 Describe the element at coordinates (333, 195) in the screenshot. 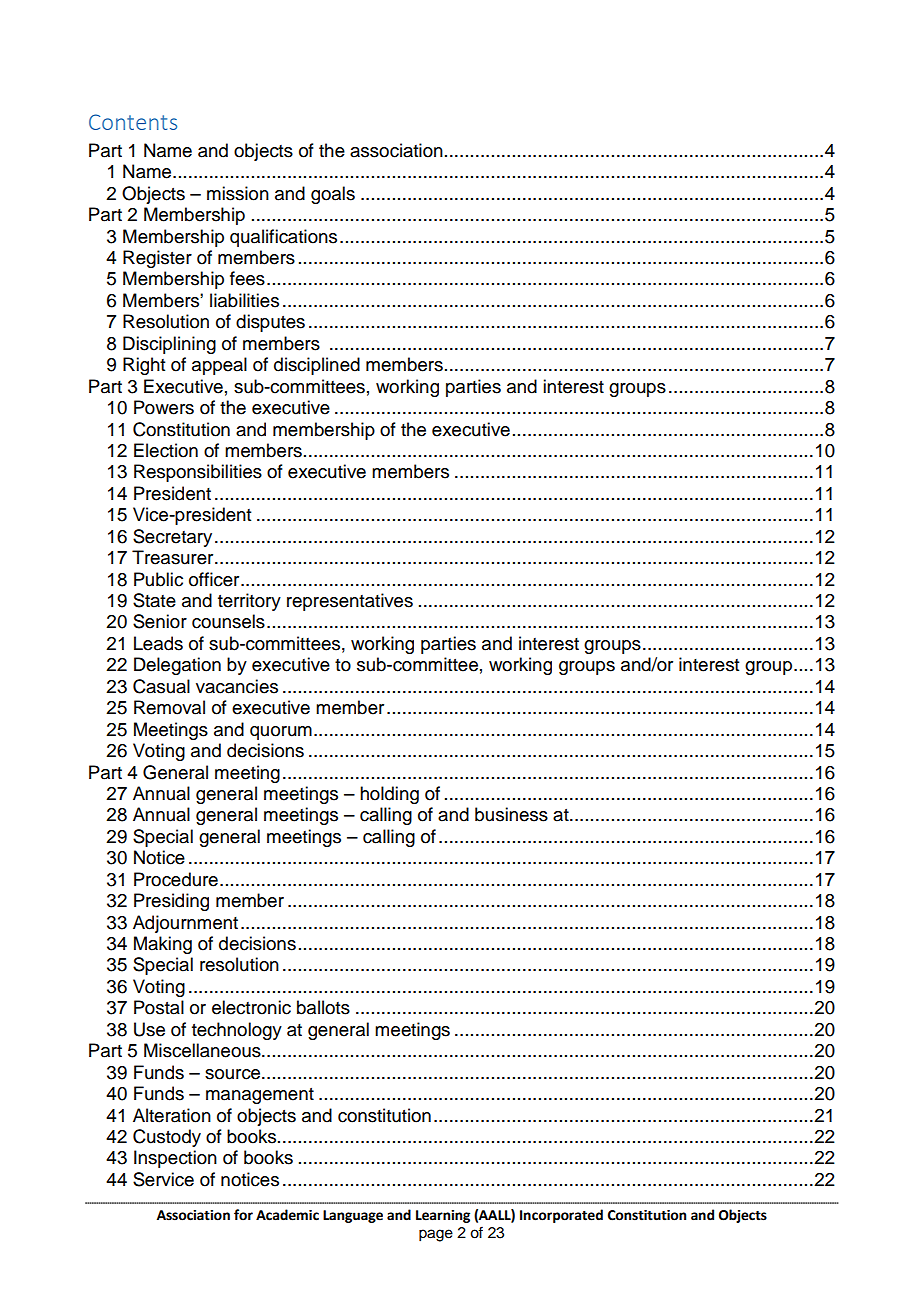

I see `goals` at that location.
